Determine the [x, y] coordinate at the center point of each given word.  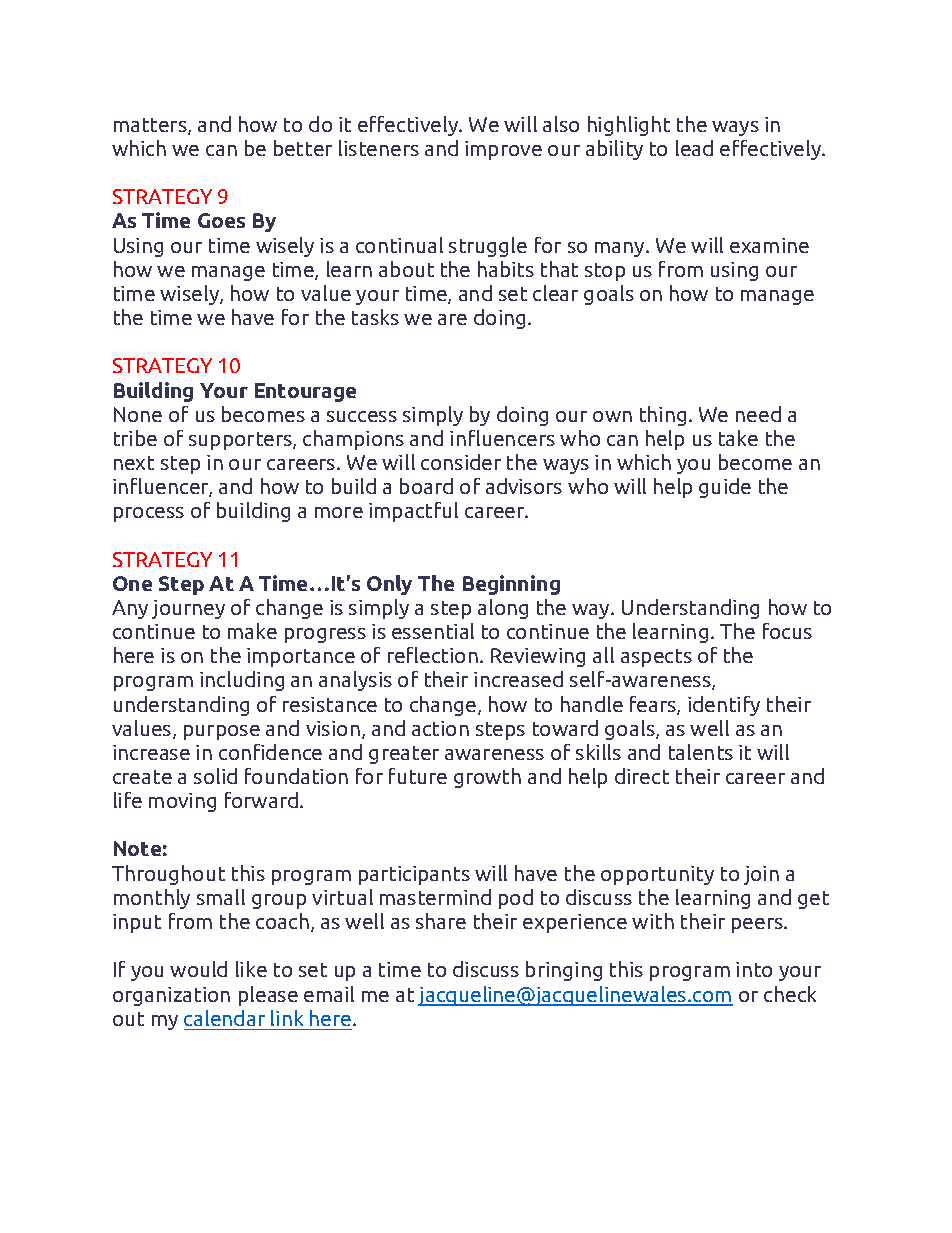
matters [151, 126]
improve [503, 150]
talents [701, 752]
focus [787, 631]
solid [215, 776]
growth [487, 778]
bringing [564, 971]
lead [694, 148]
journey [188, 609]
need [758, 414]
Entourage [305, 392]
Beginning [511, 585]
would [198, 969]
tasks [375, 317]
